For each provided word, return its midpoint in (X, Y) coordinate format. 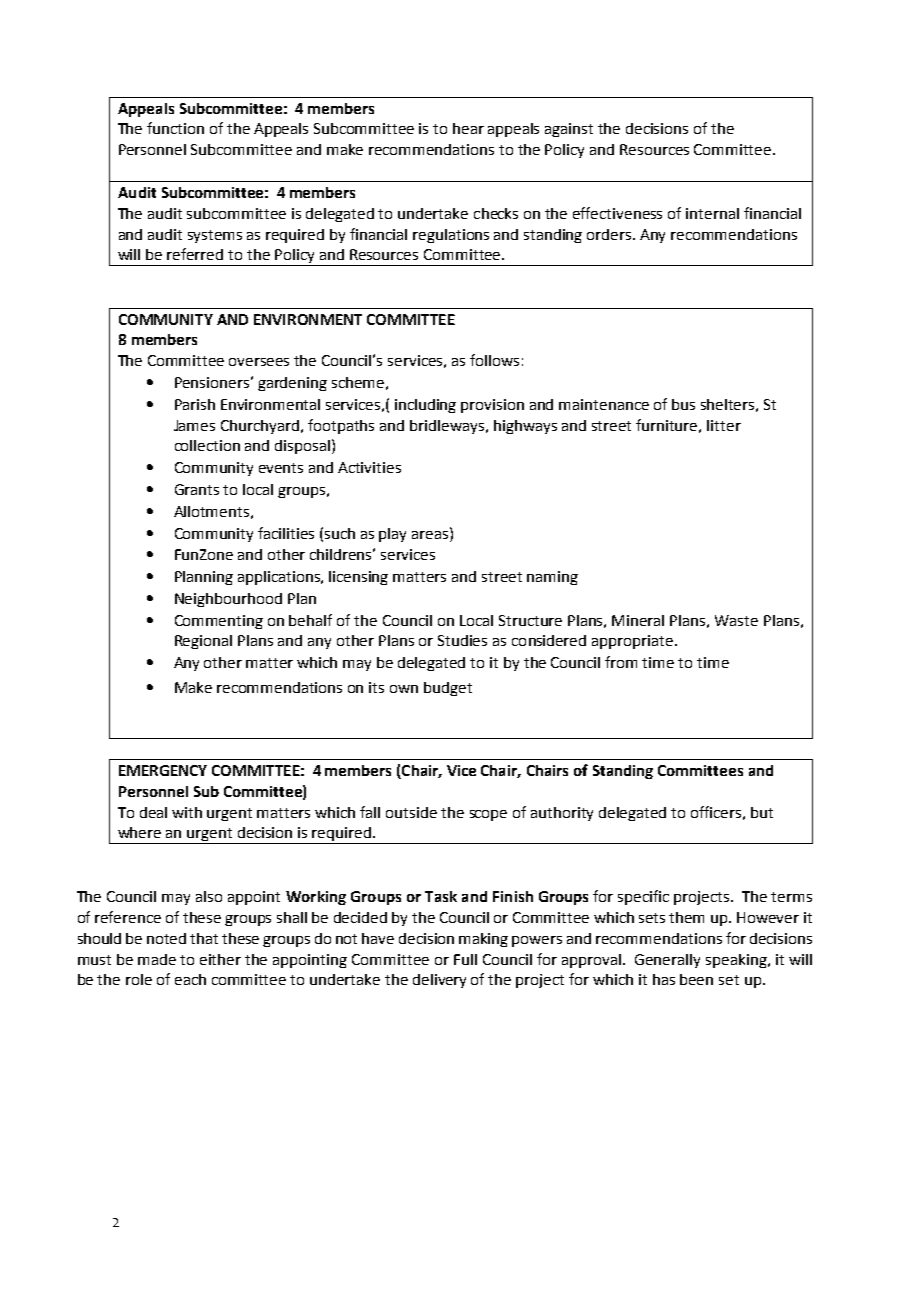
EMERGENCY (163, 770)
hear (468, 128)
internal (712, 213)
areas (431, 533)
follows (494, 360)
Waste (736, 620)
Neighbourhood (228, 600)
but (762, 812)
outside (411, 812)
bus (683, 404)
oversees (259, 362)
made (157, 959)
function (175, 128)
